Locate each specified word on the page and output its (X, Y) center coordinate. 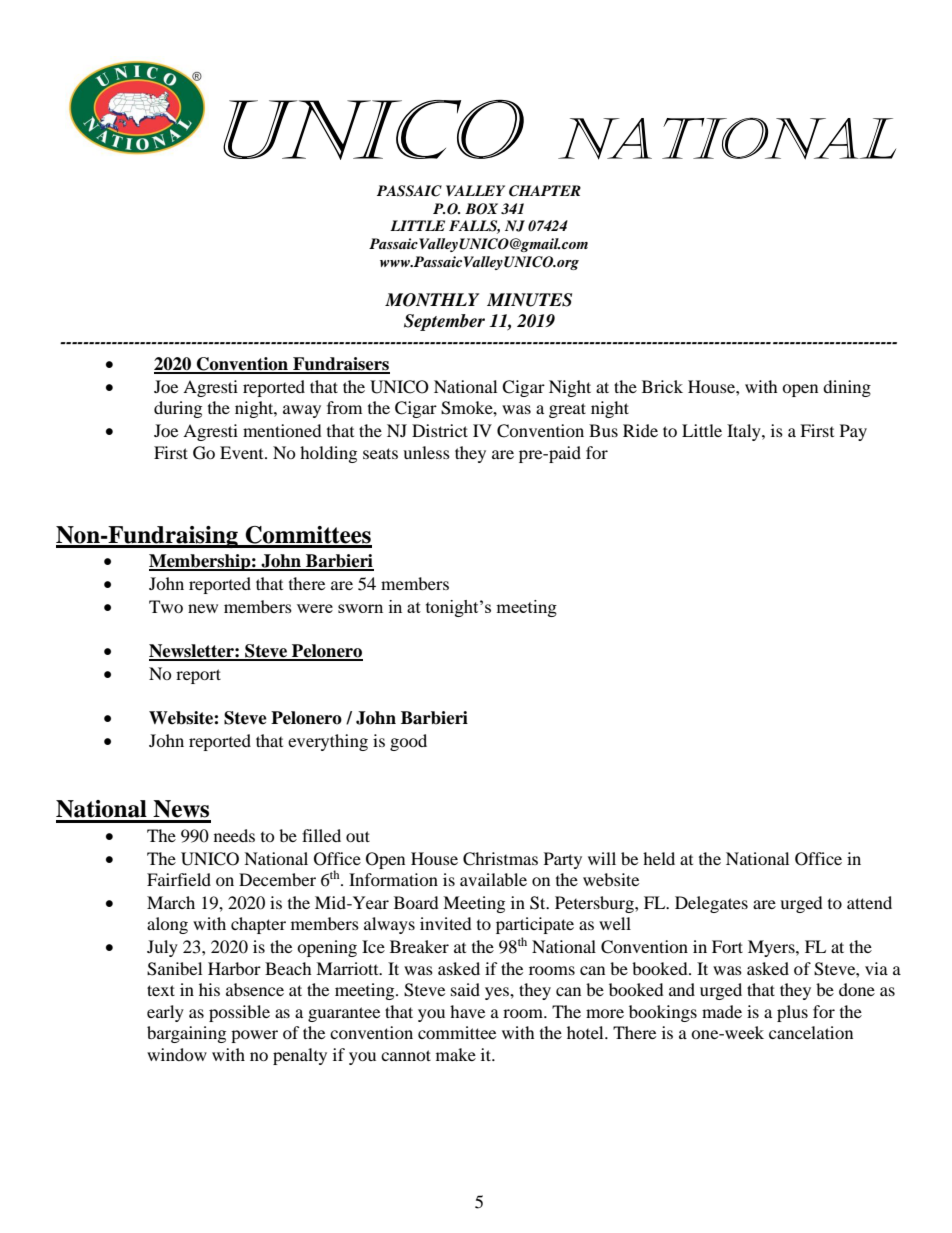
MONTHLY (432, 300)
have (467, 1011)
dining (847, 388)
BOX (481, 209)
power (254, 1036)
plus (792, 1013)
